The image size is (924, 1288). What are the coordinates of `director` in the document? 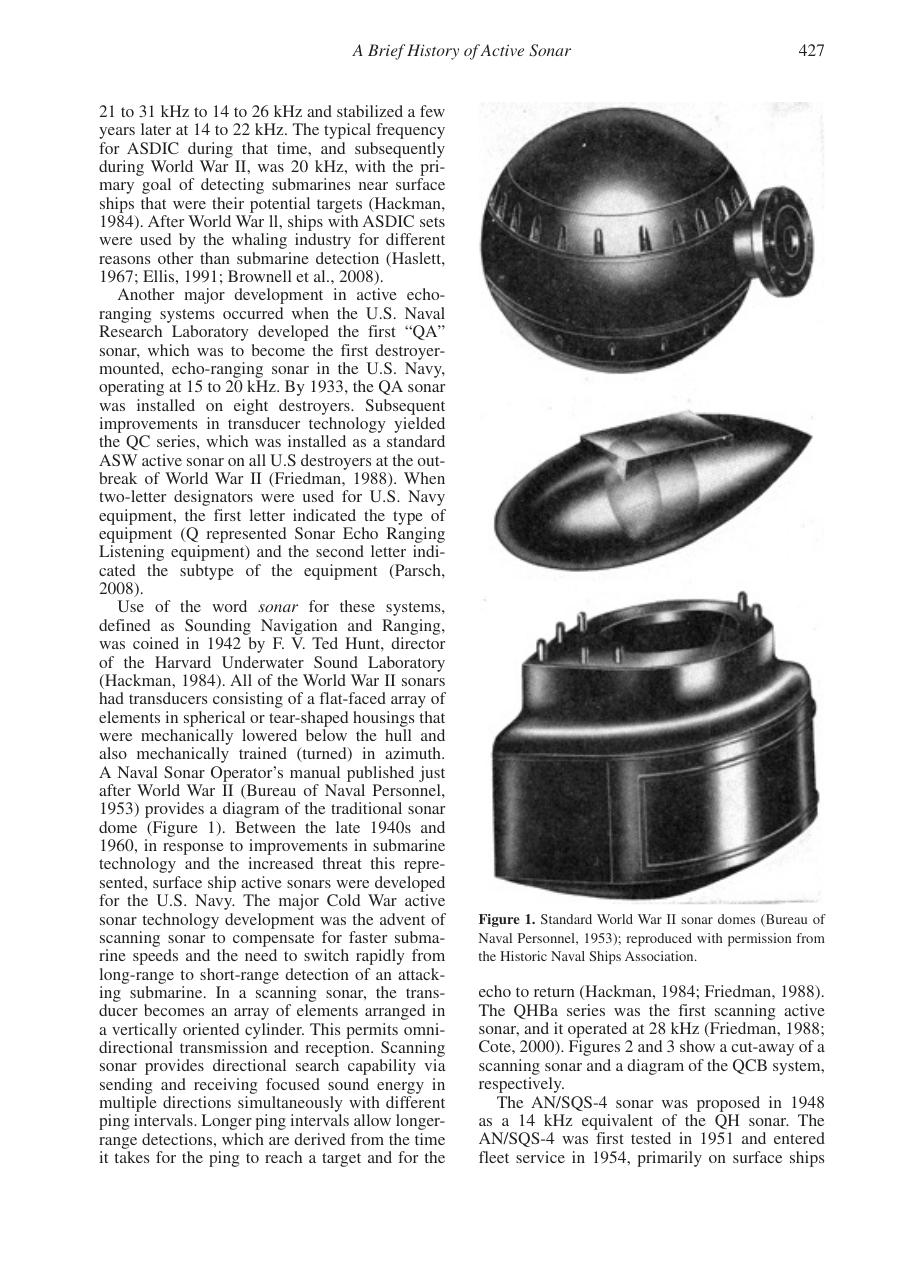 It's located at (418, 643).
